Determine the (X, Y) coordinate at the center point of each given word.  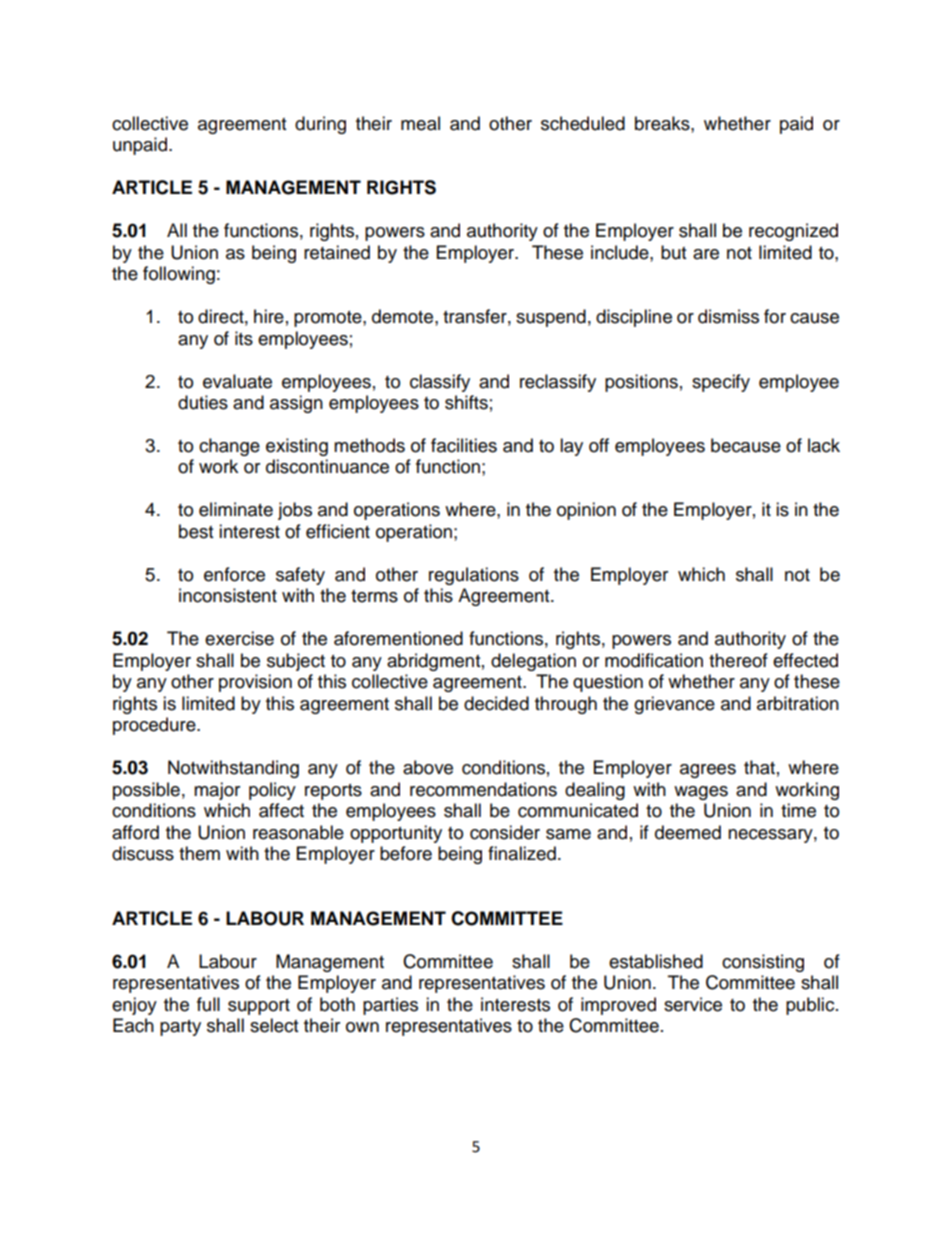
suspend (551, 318)
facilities (464, 445)
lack (824, 445)
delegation (533, 662)
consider (505, 832)
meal (420, 123)
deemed (688, 832)
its (244, 338)
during (320, 125)
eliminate (236, 509)
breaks (663, 123)
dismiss (728, 316)
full (208, 1004)
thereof (738, 660)
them (199, 853)
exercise (239, 638)
